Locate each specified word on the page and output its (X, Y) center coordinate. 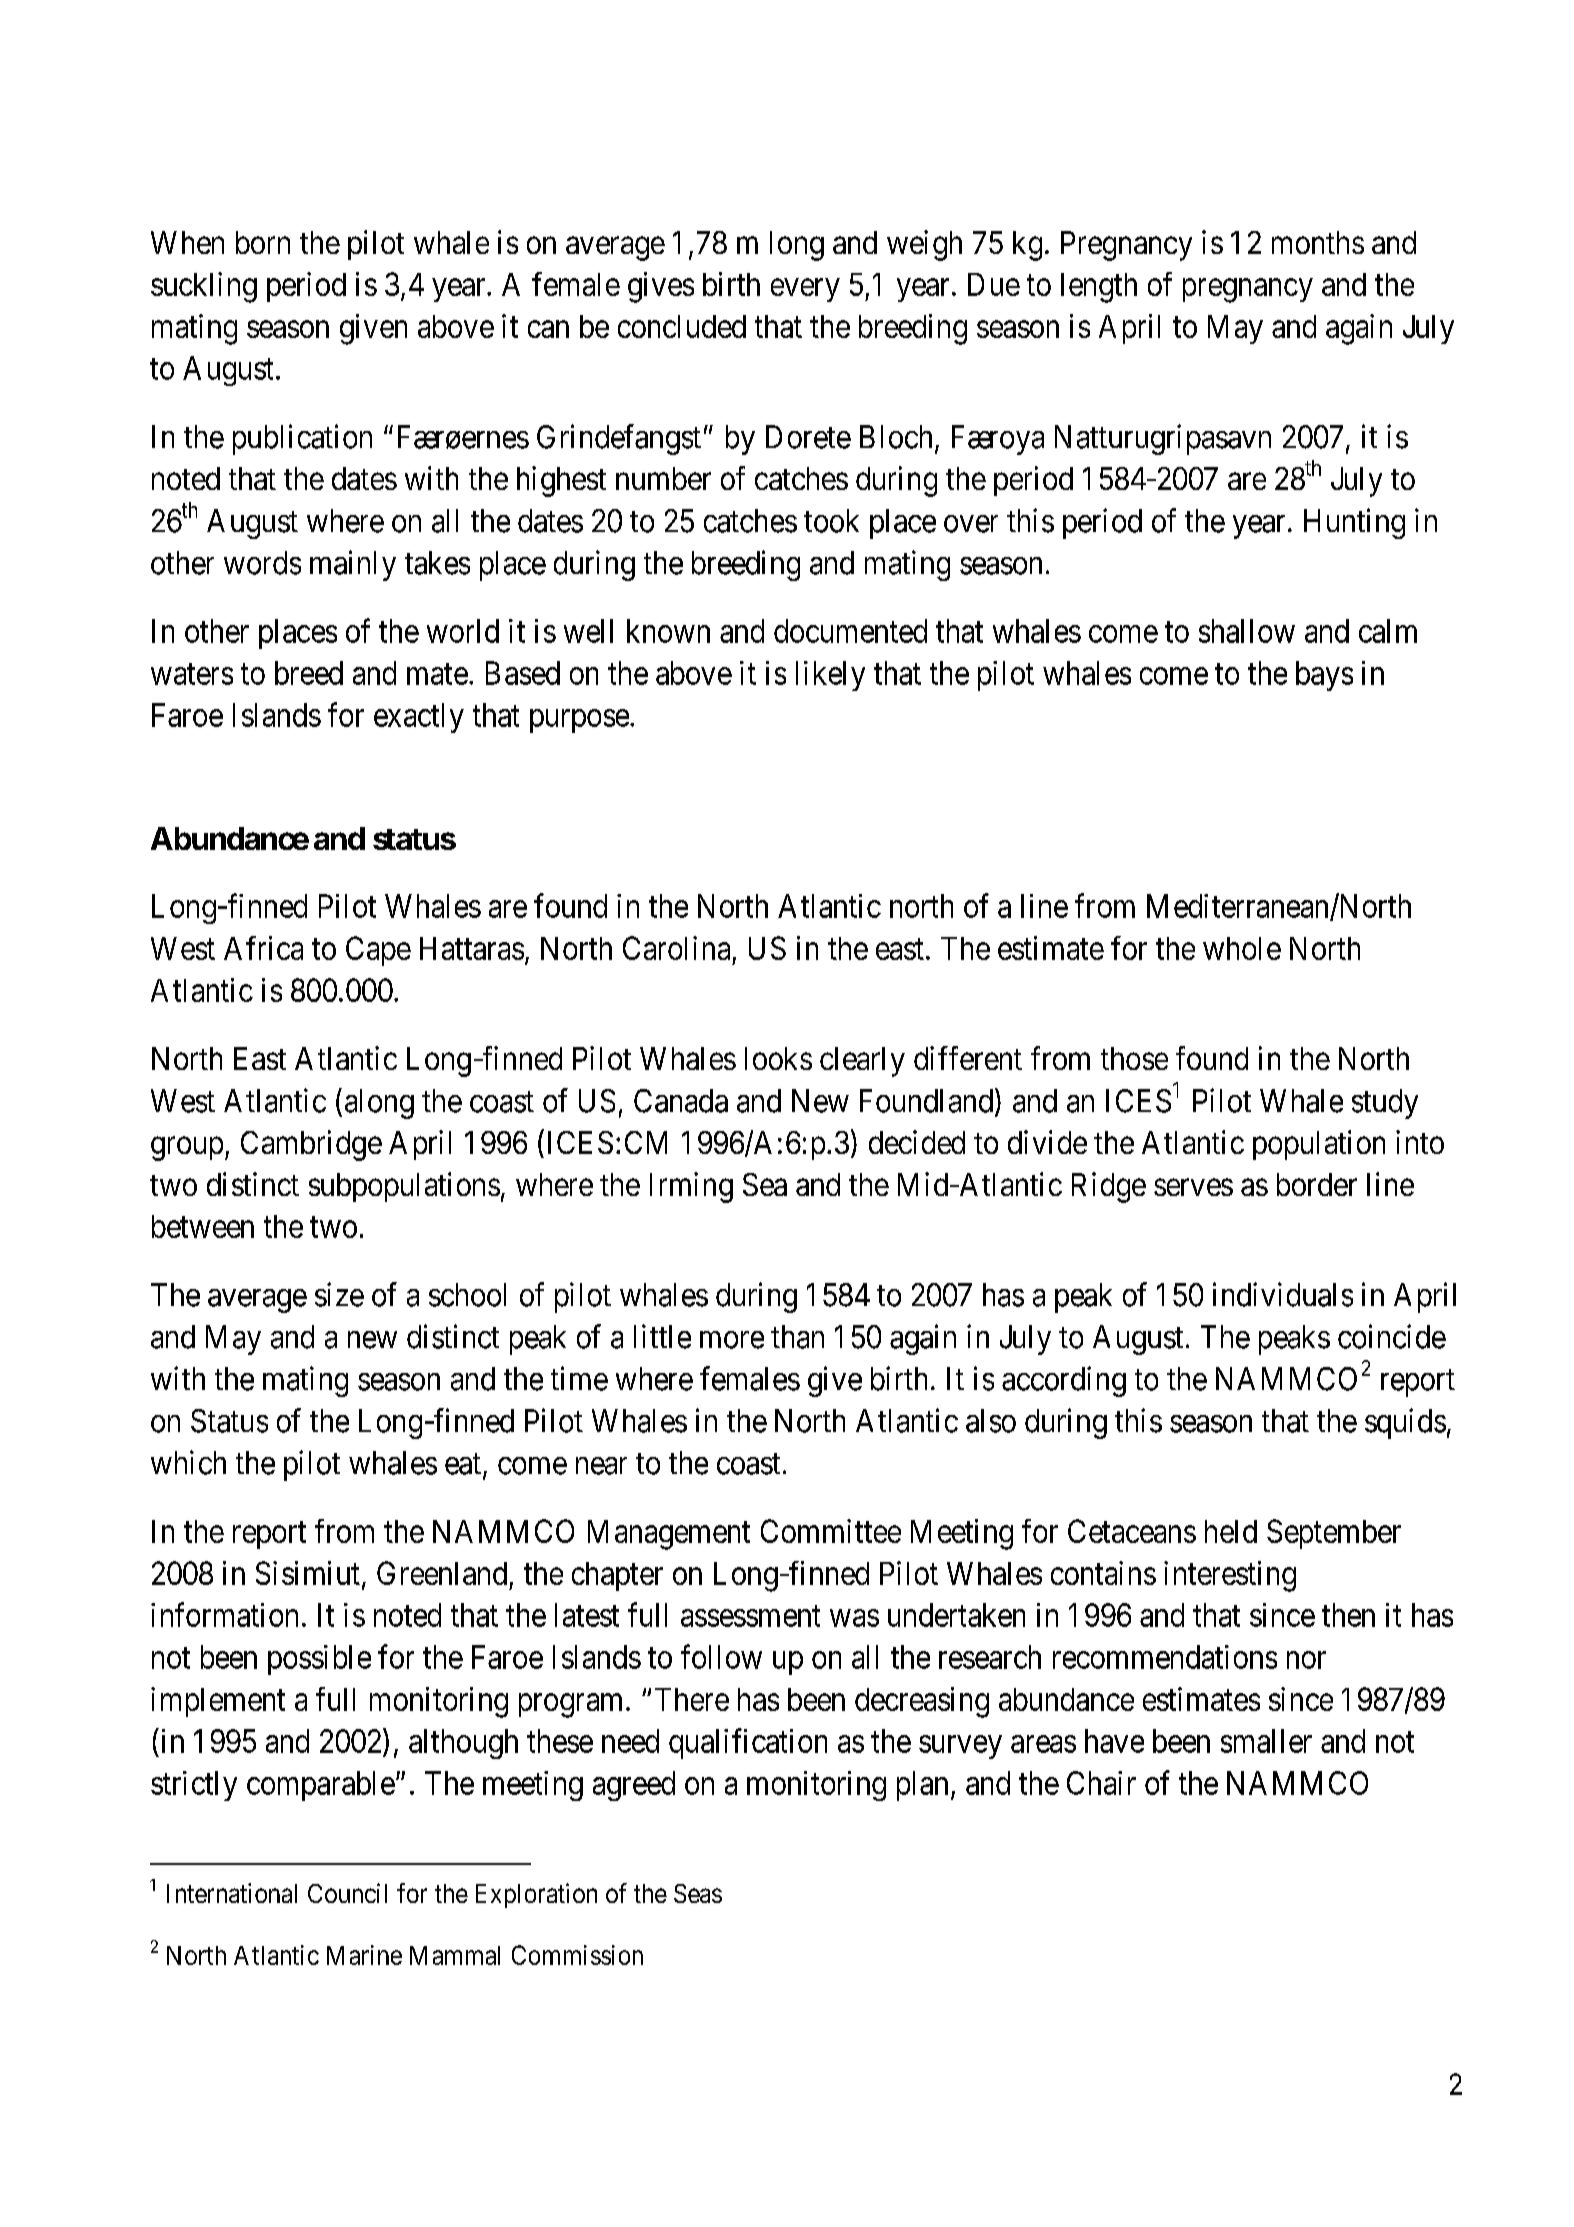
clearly (862, 1062)
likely (830, 676)
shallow (1247, 631)
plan (922, 1786)
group (187, 1149)
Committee (831, 1531)
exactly (419, 718)
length (1099, 288)
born (263, 242)
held (1231, 1531)
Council (347, 1893)
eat (464, 1465)
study (1385, 1104)
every (805, 290)
